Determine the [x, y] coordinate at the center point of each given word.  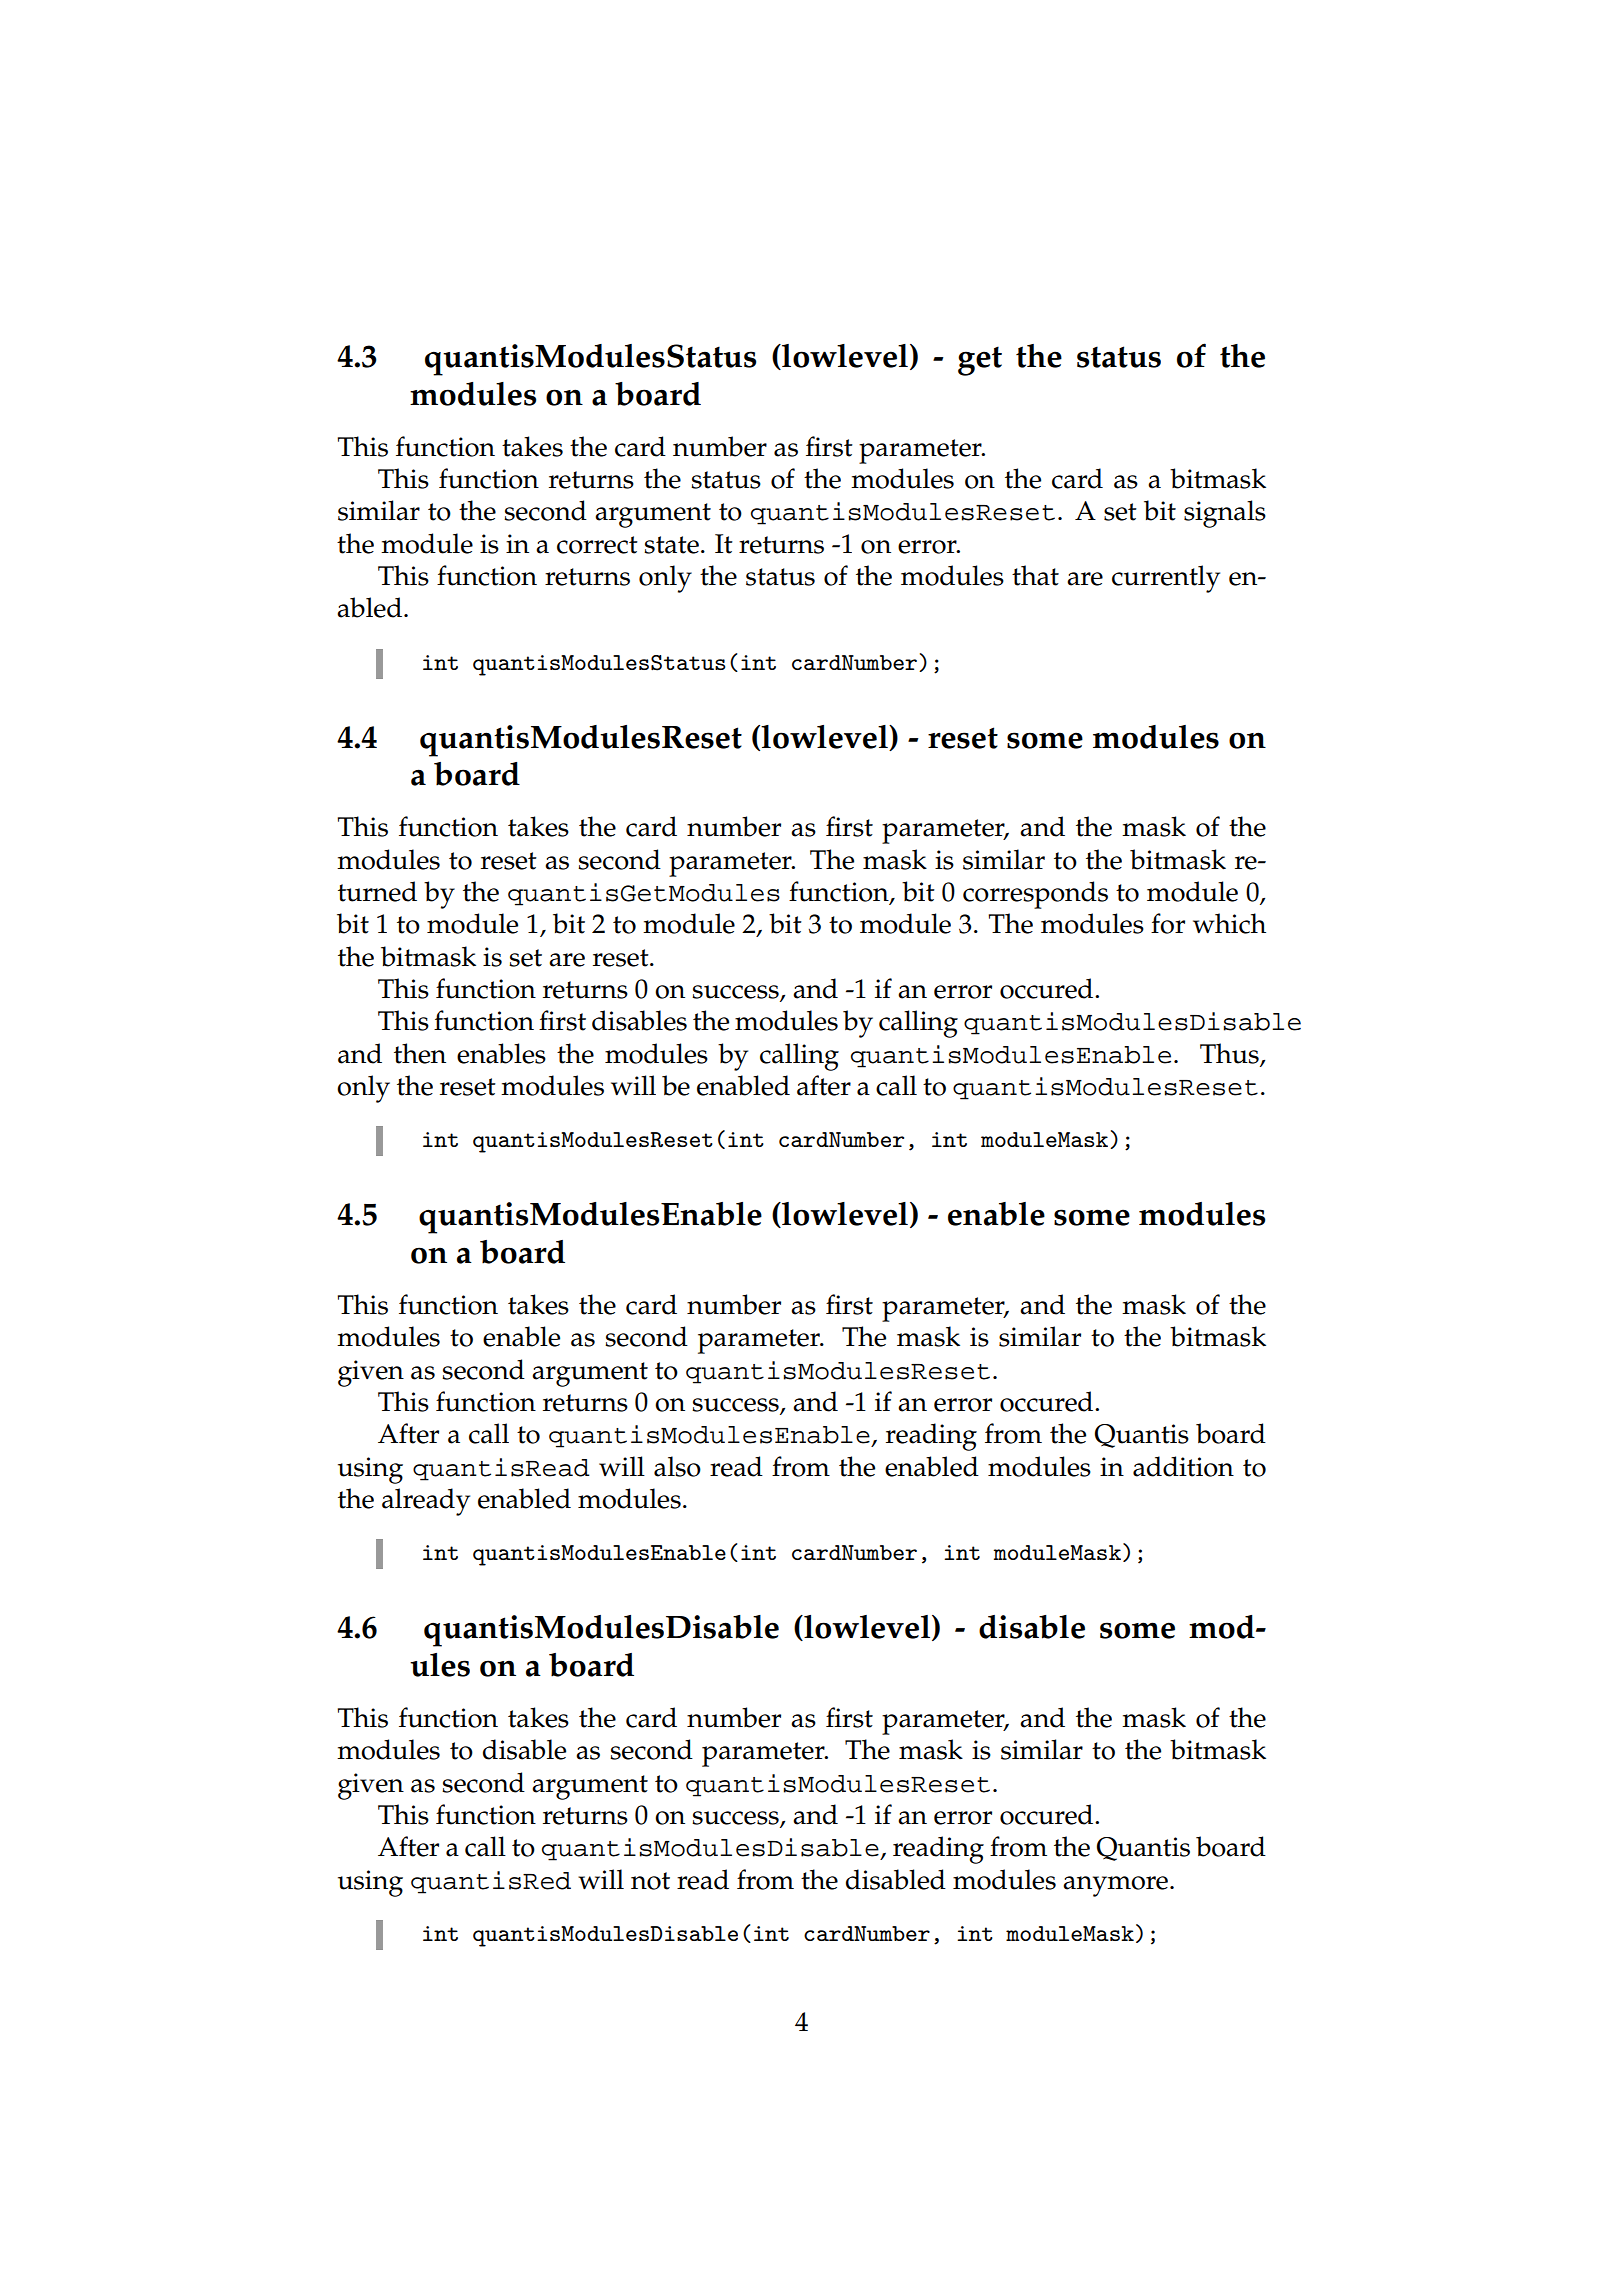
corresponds [1035, 895]
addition [1183, 1466]
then [420, 1053]
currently [1166, 579]
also [677, 1466]
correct [597, 545]
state [671, 545]
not [650, 1881]
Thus [1230, 1054]
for [1168, 923]
